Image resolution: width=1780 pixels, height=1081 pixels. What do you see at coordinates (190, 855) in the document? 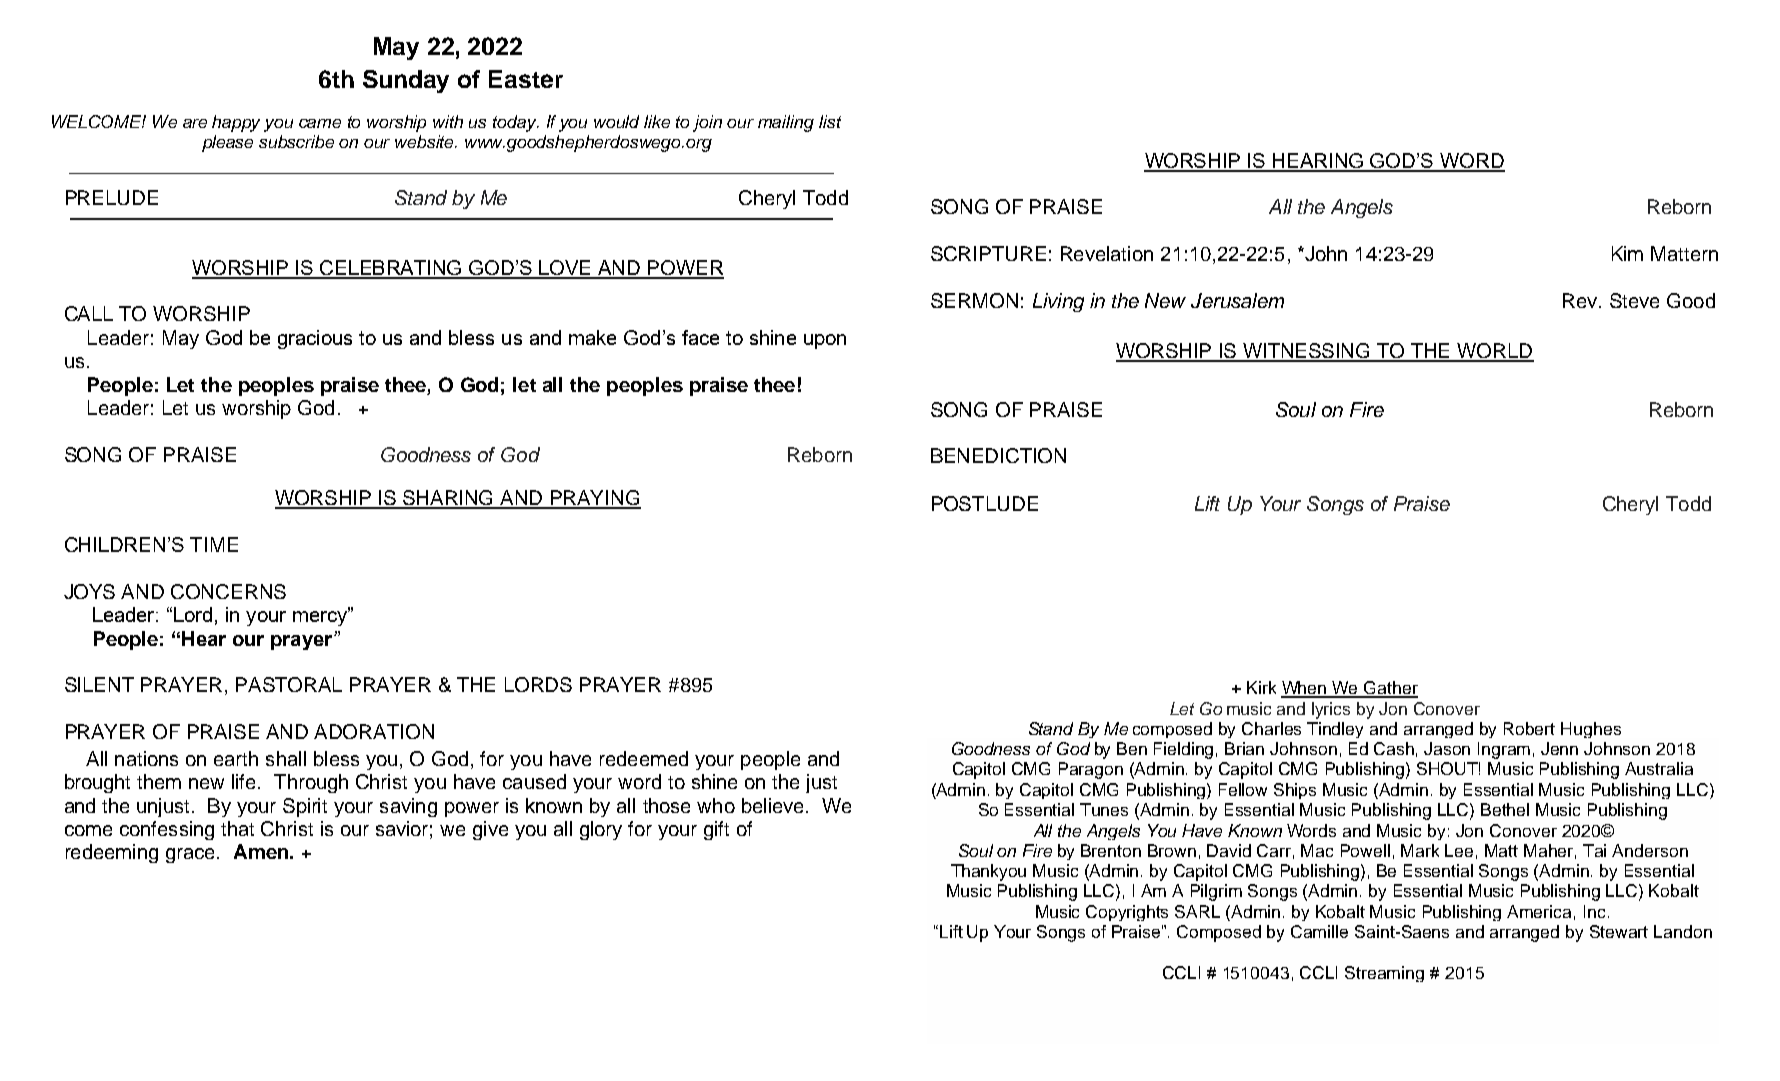
I see `grace` at bounding box center [190, 855].
